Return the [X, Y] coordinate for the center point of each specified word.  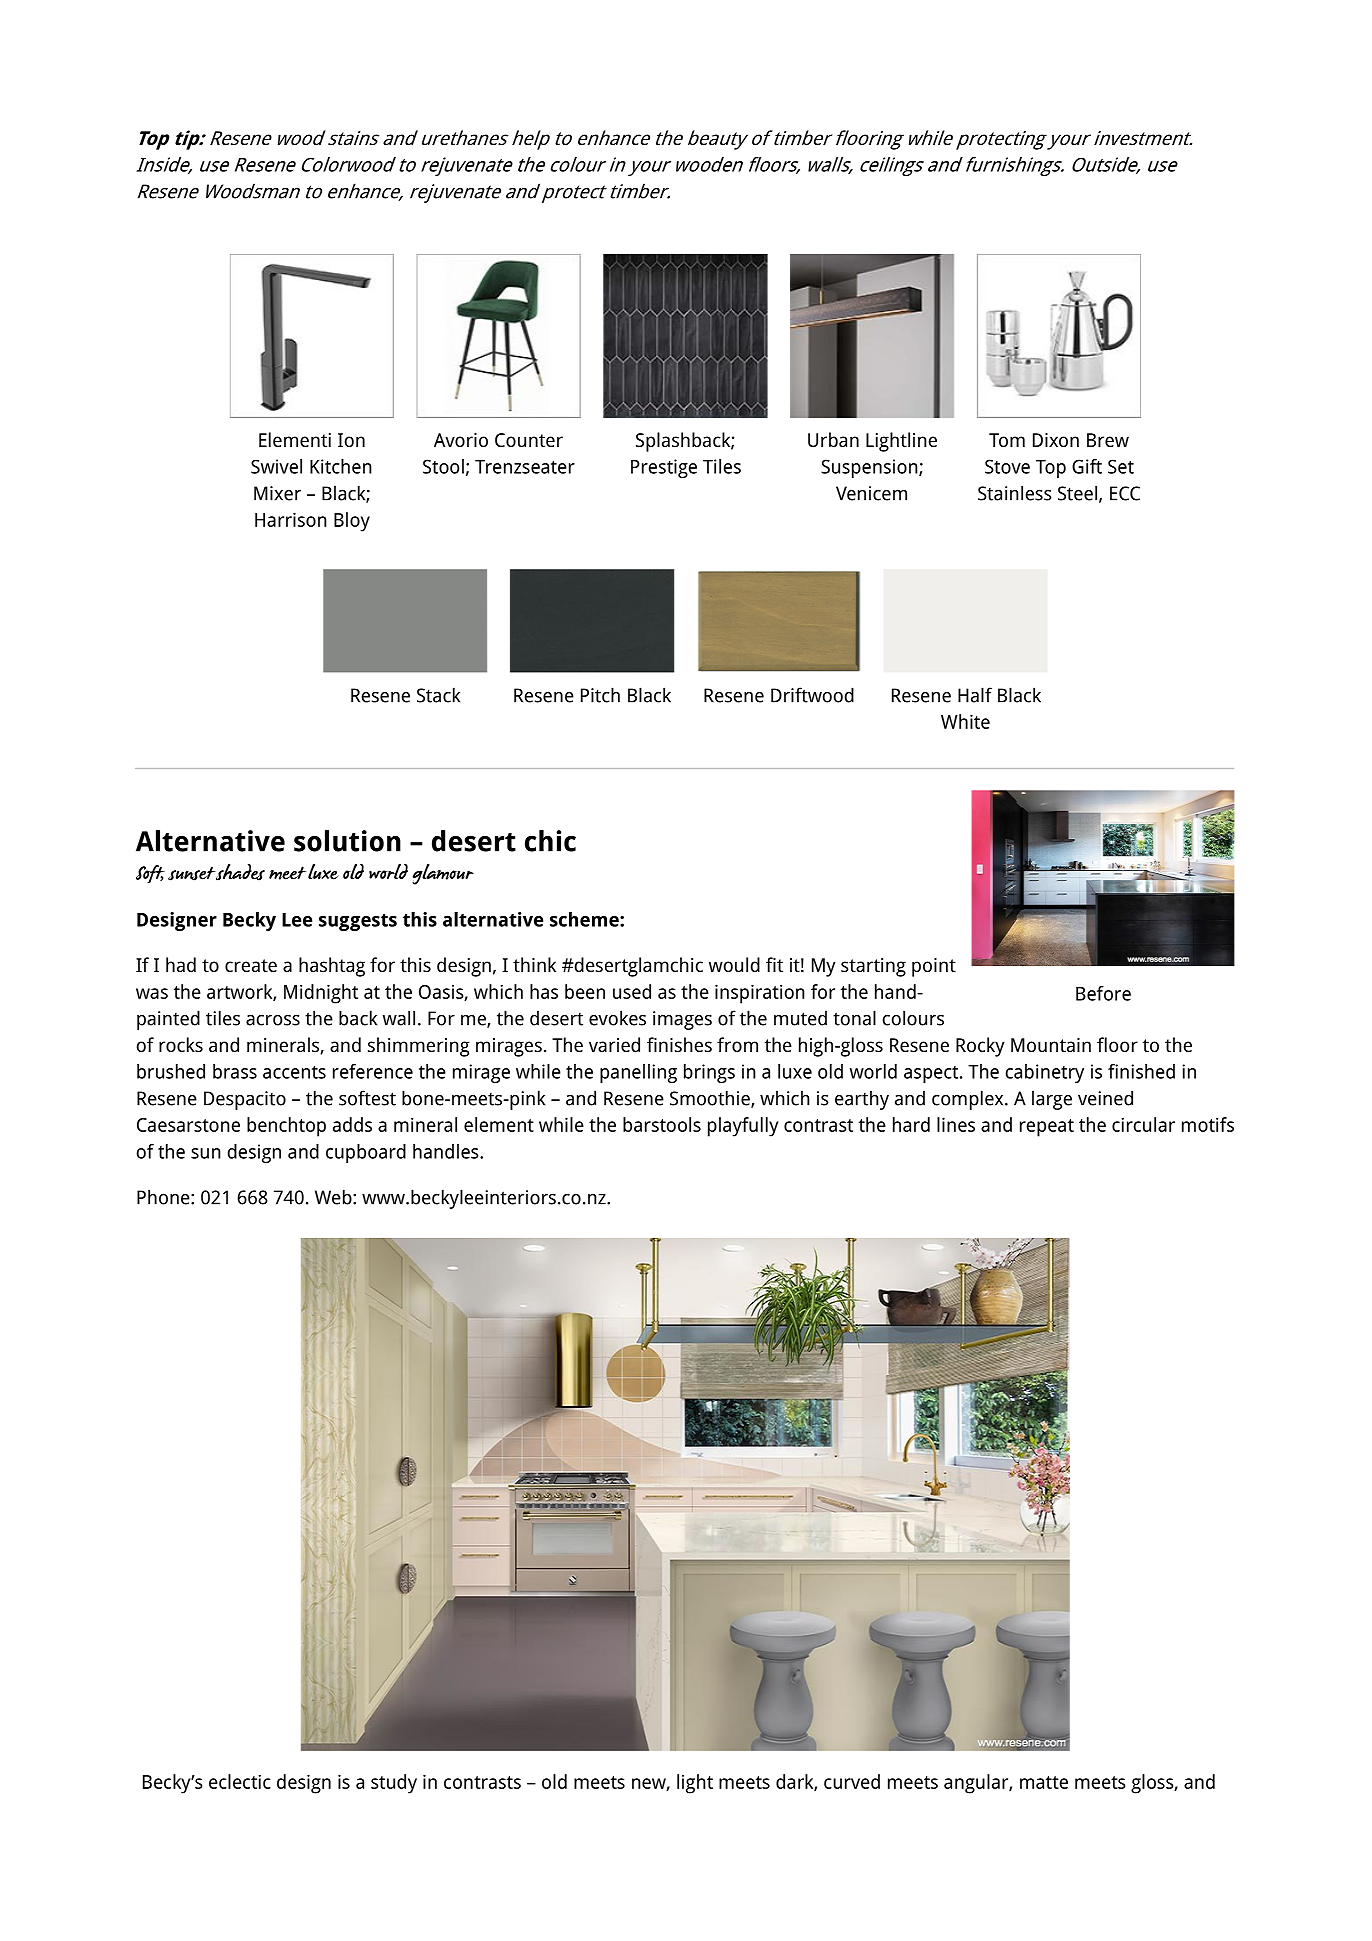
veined [1105, 1098]
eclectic [240, 1781]
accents [294, 1072]
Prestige [664, 468]
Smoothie [711, 1099]
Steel [1077, 493]
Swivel [276, 466]
